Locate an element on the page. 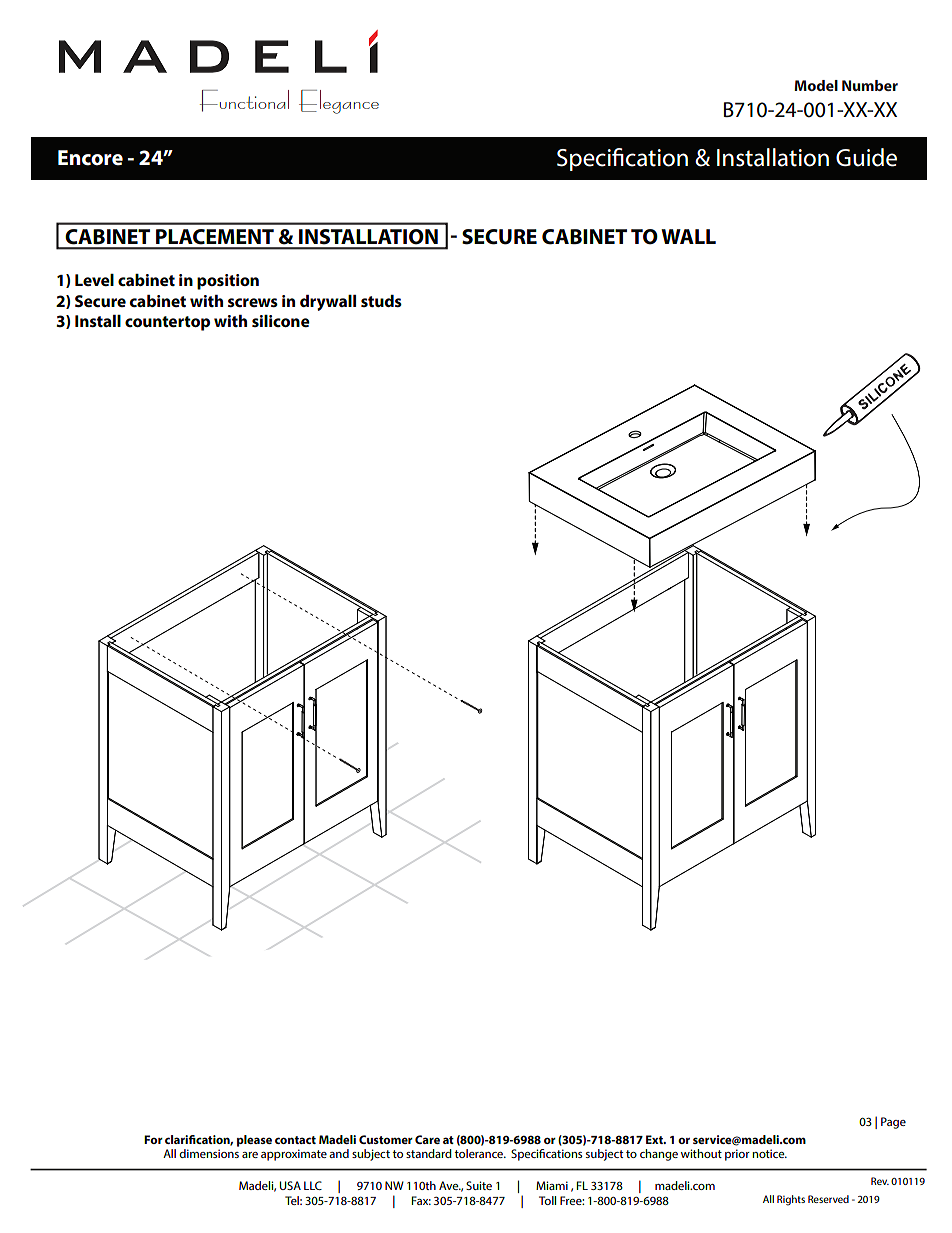 The height and width of the page is (1233, 952). silicone is located at coordinates (281, 321).
